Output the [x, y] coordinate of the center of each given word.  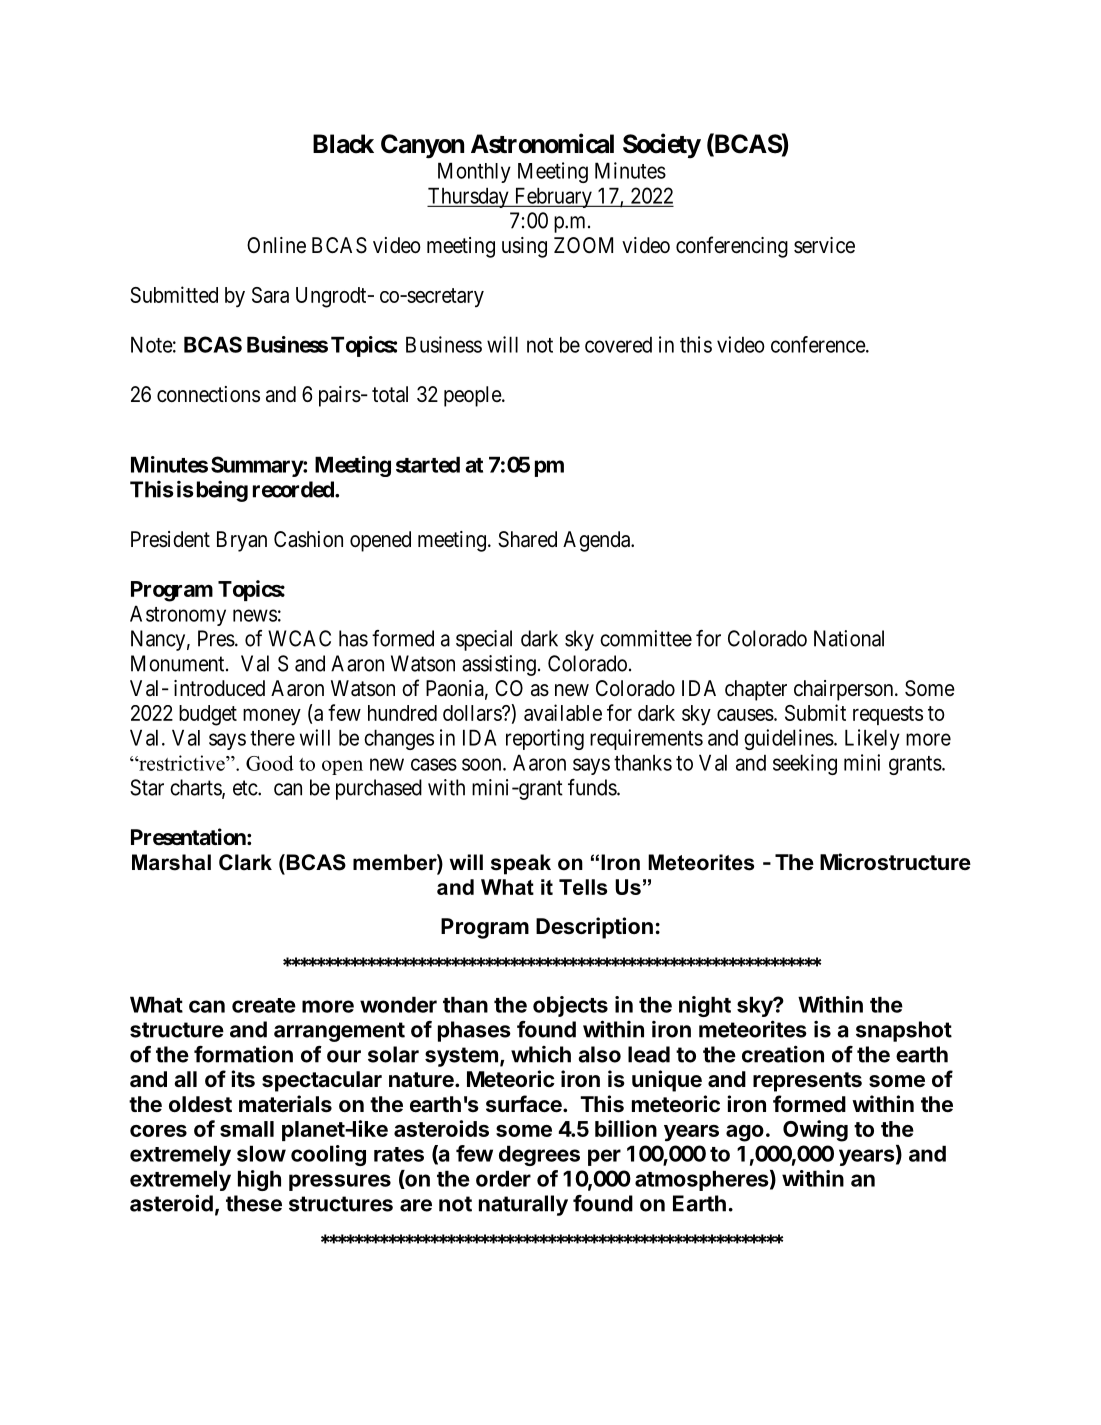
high [259, 1180]
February [553, 197]
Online [276, 245]
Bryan [242, 541]
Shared [527, 539]
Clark [245, 862]
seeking [805, 764]
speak [521, 864]
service [824, 245]
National [849, 638]
